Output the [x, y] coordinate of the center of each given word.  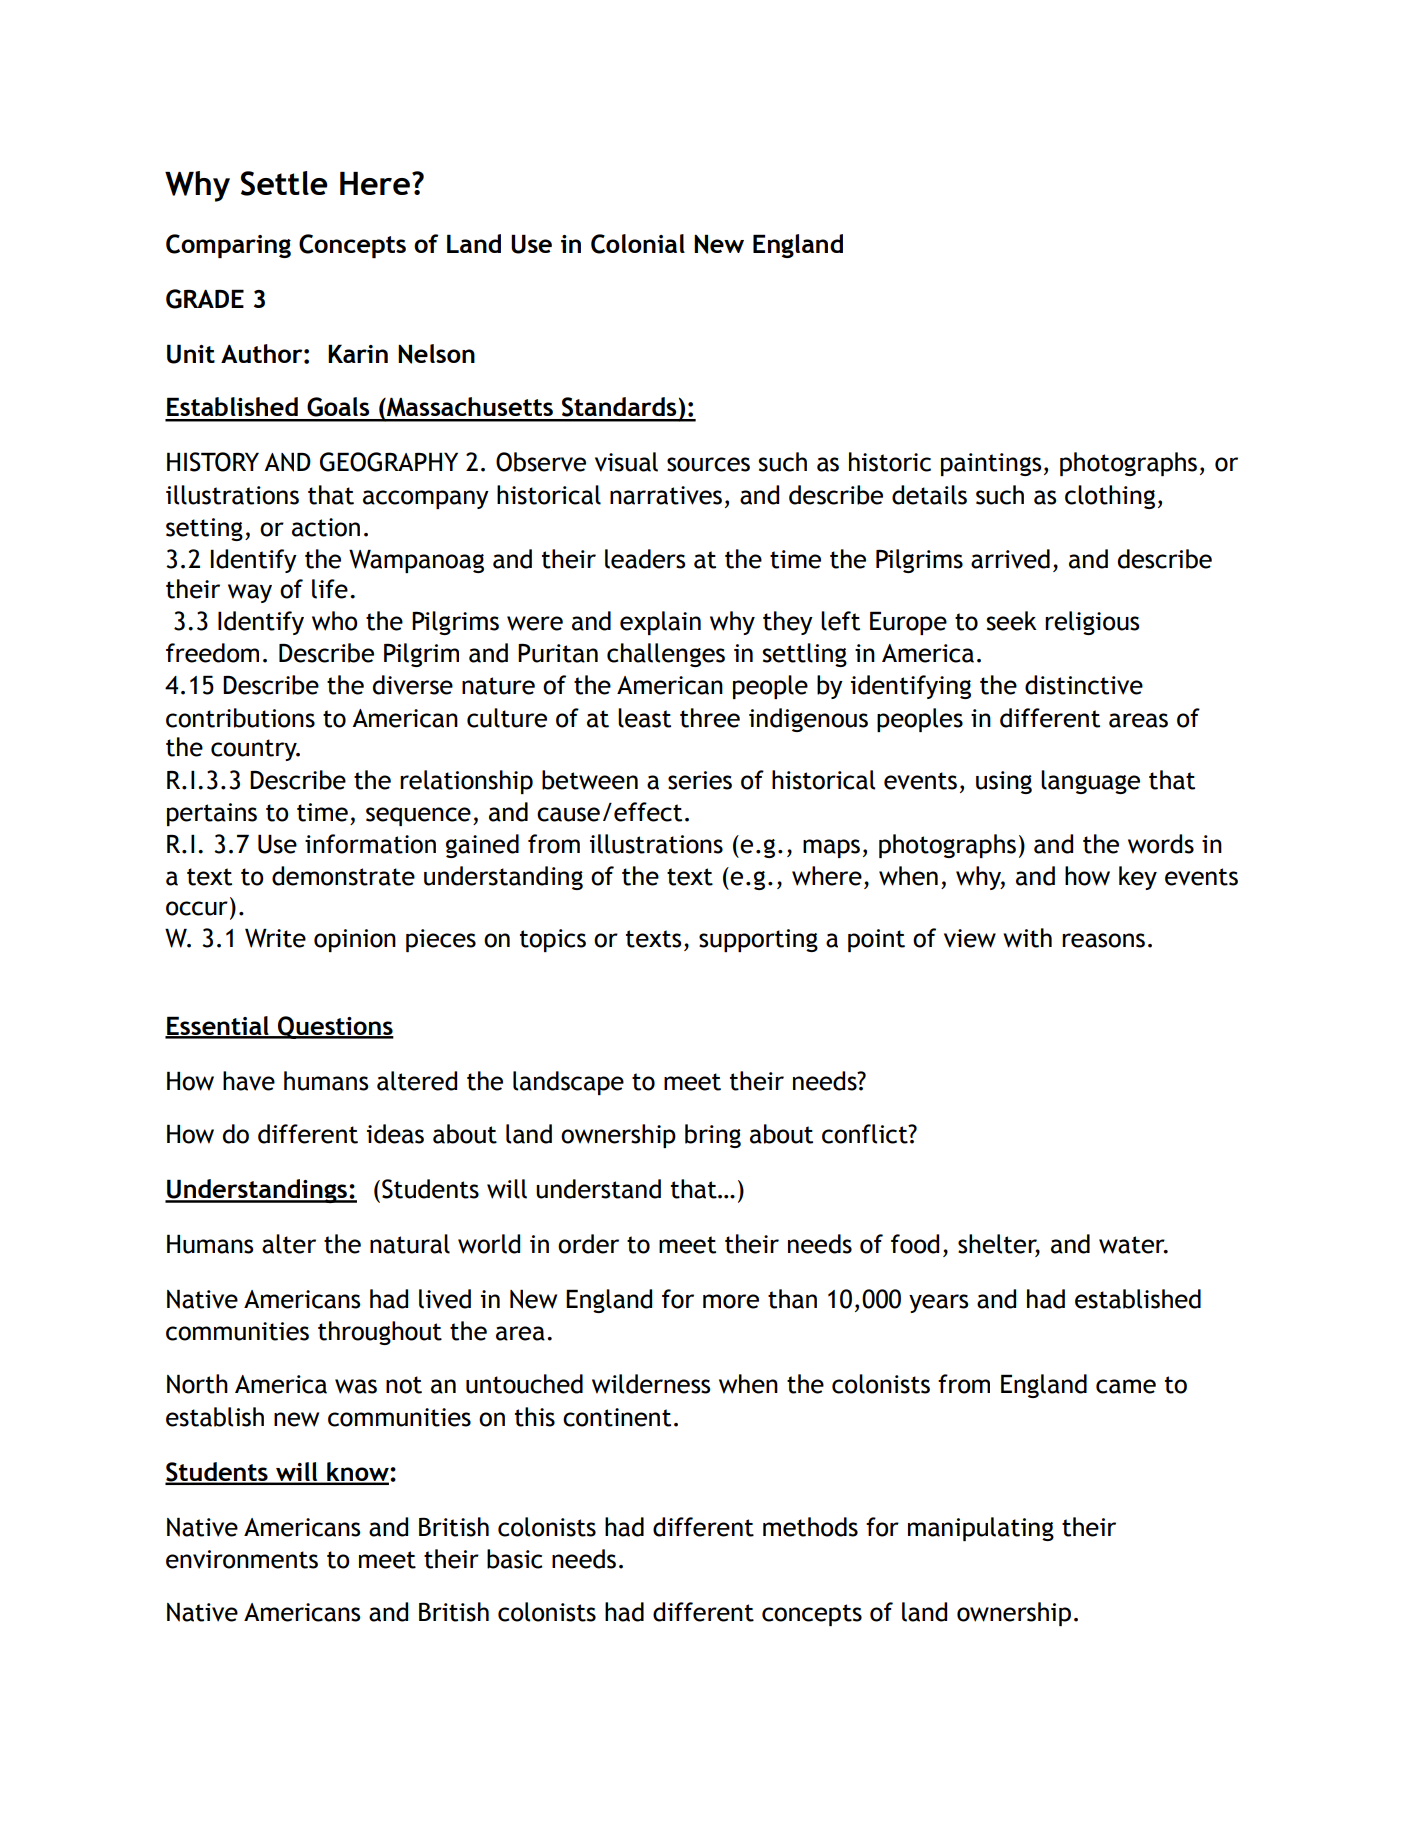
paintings [991, 464]
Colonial [638, 244]
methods [810, 1527]
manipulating [981, 1529]
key [1138, 878]
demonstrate [343, 876]
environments [242, 1559]
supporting [758, 940]
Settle [284, 183]
